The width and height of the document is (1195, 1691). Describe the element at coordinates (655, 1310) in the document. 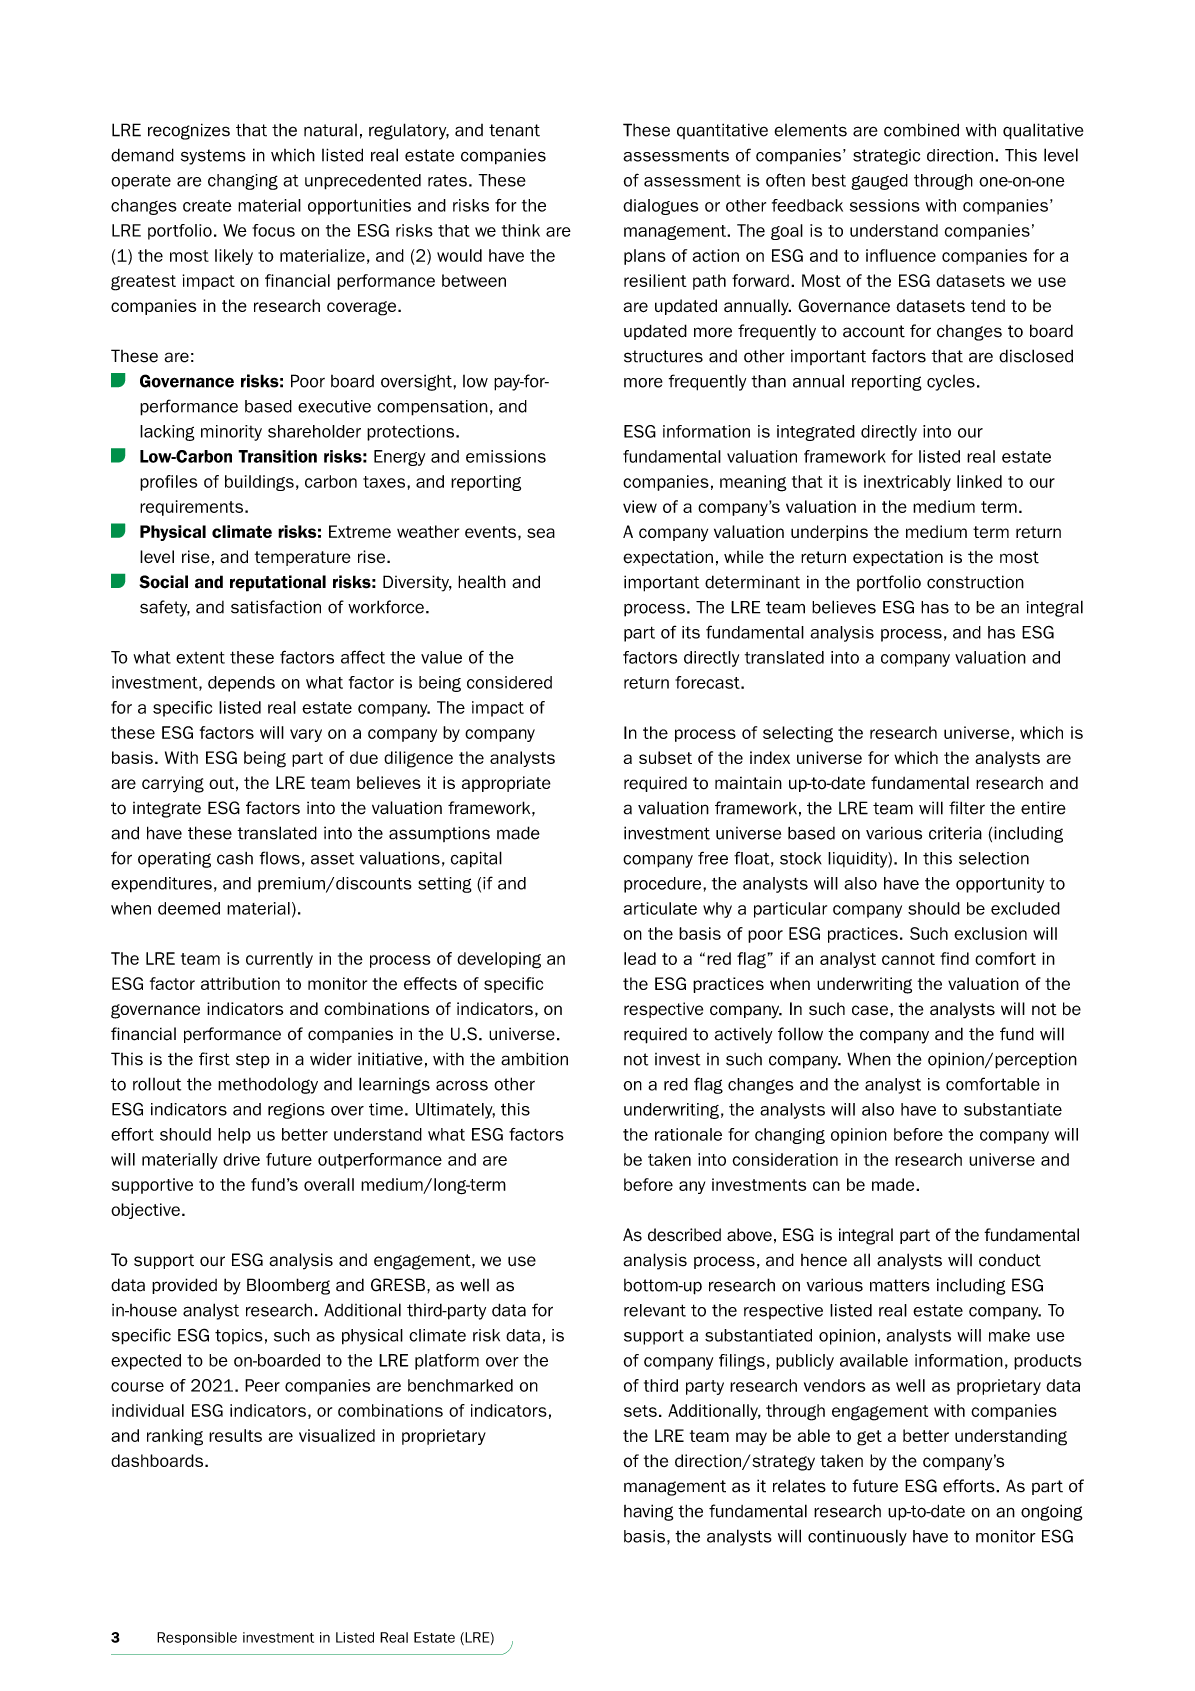

I see `relevant` at that location.
